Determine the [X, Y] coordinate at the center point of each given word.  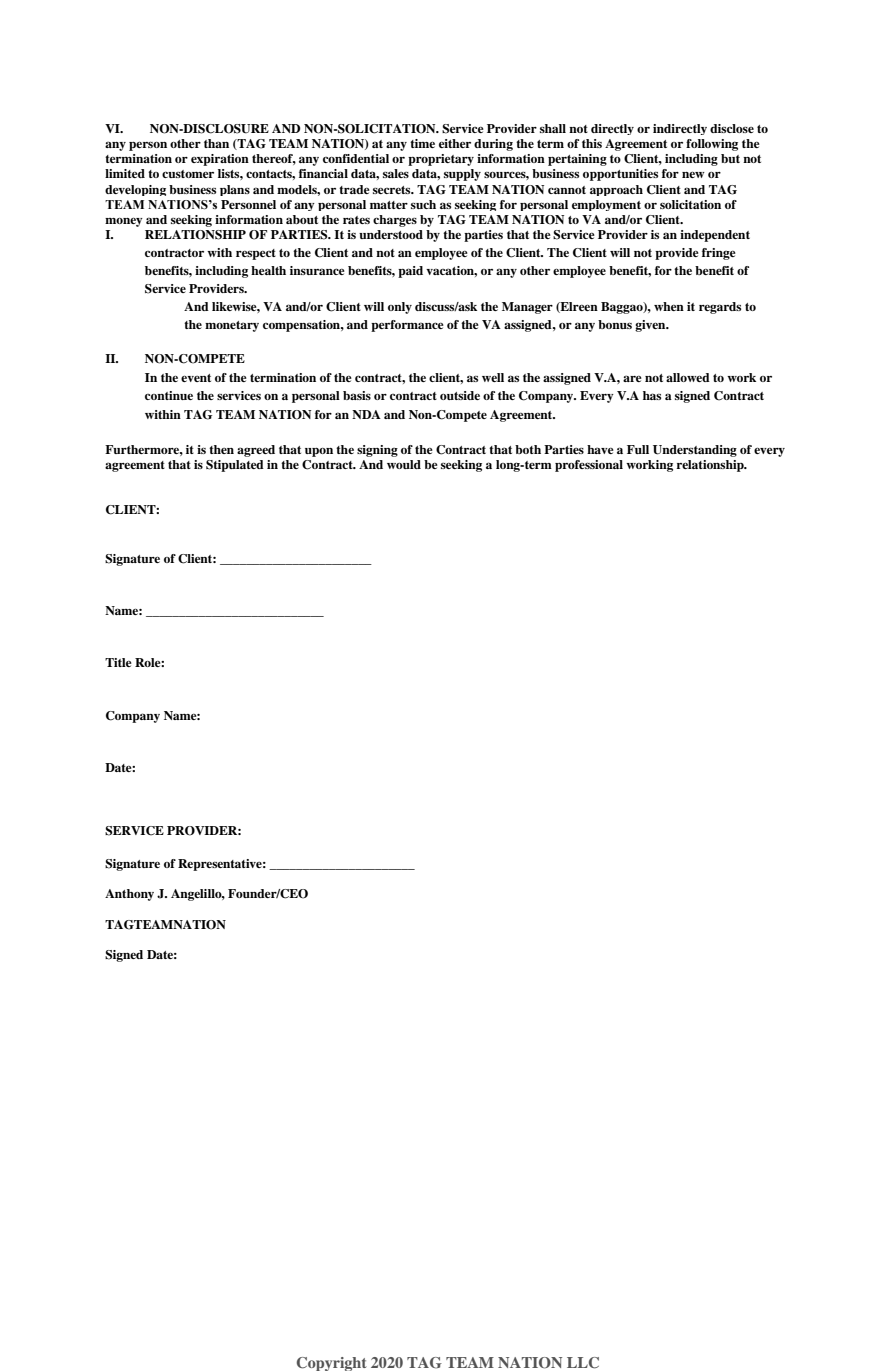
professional [589, 466]
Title [118, 662]
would [404, 464]
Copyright [332, 1364]
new [693, 174]
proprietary [441, 160]
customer [188, 174]
